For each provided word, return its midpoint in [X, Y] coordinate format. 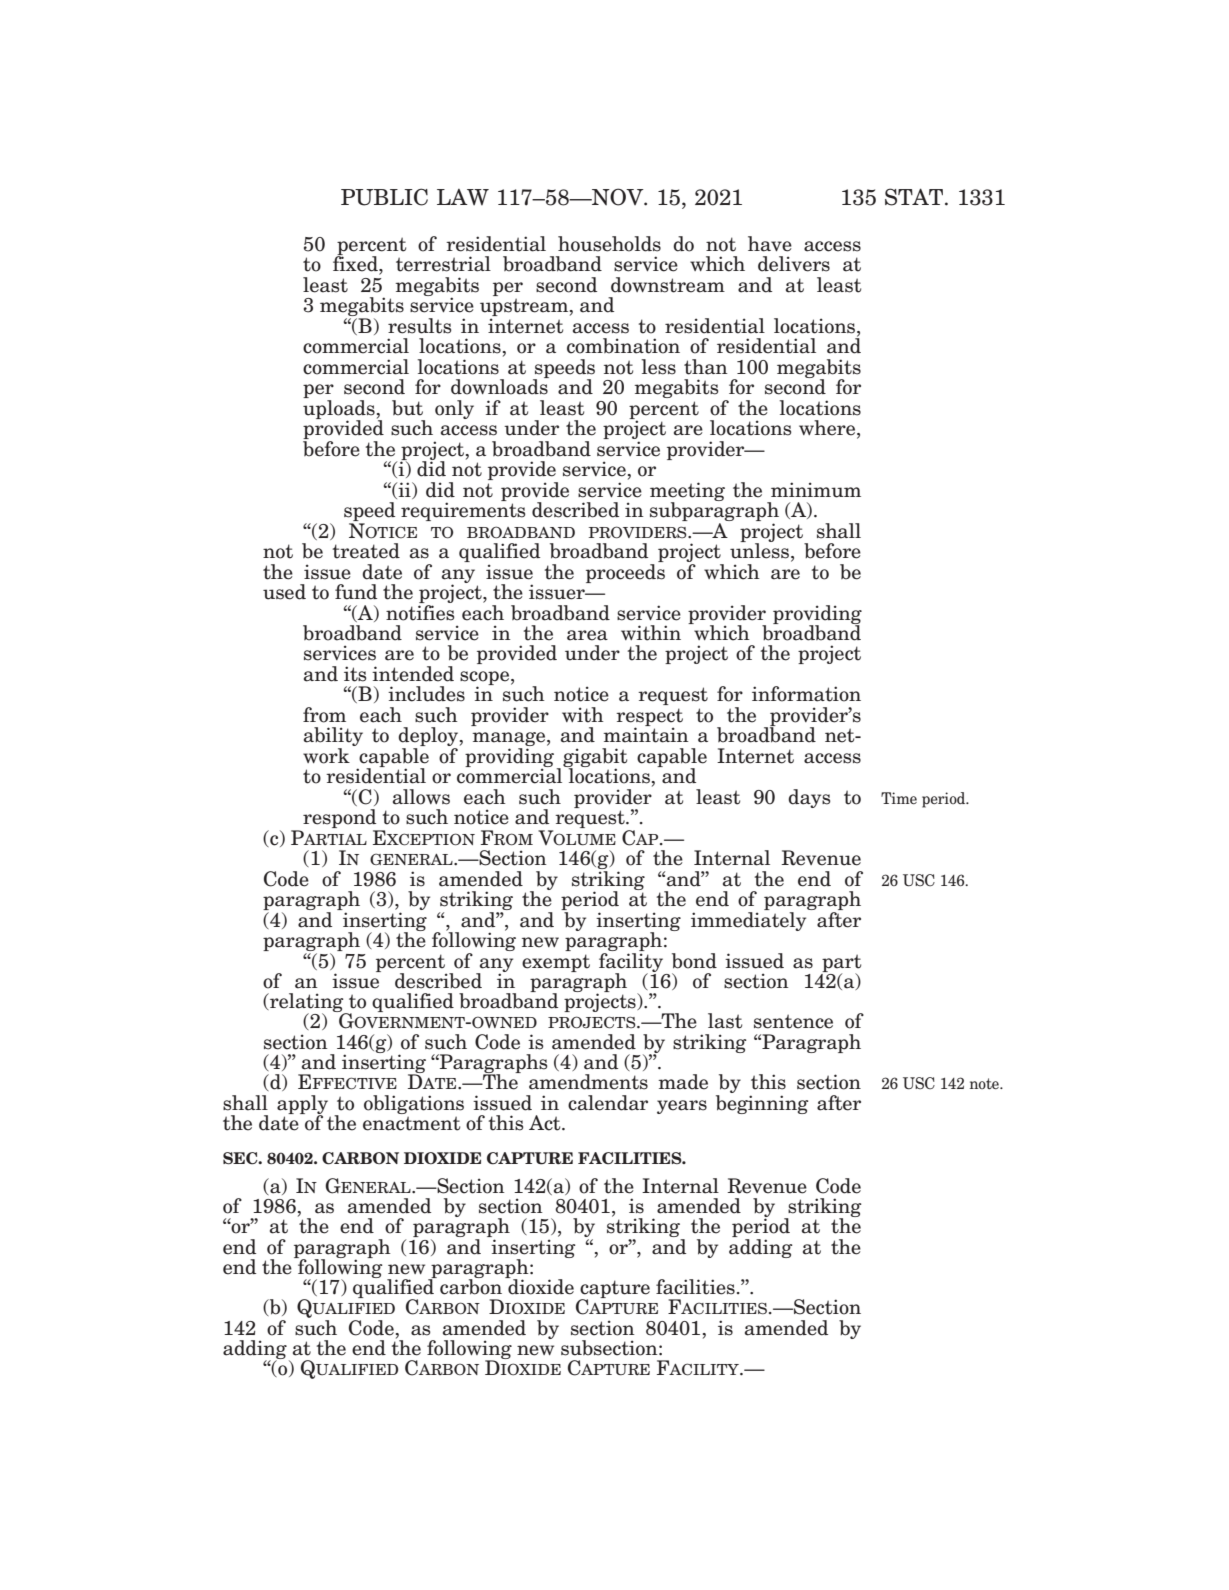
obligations [414, 1104]
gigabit [595, 758]
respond [341, 820]
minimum [816, 490]
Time [899, 798]
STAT [915, 197]
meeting [687, 492]
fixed [356, 264]
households [609, 244]
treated [366, 551]
